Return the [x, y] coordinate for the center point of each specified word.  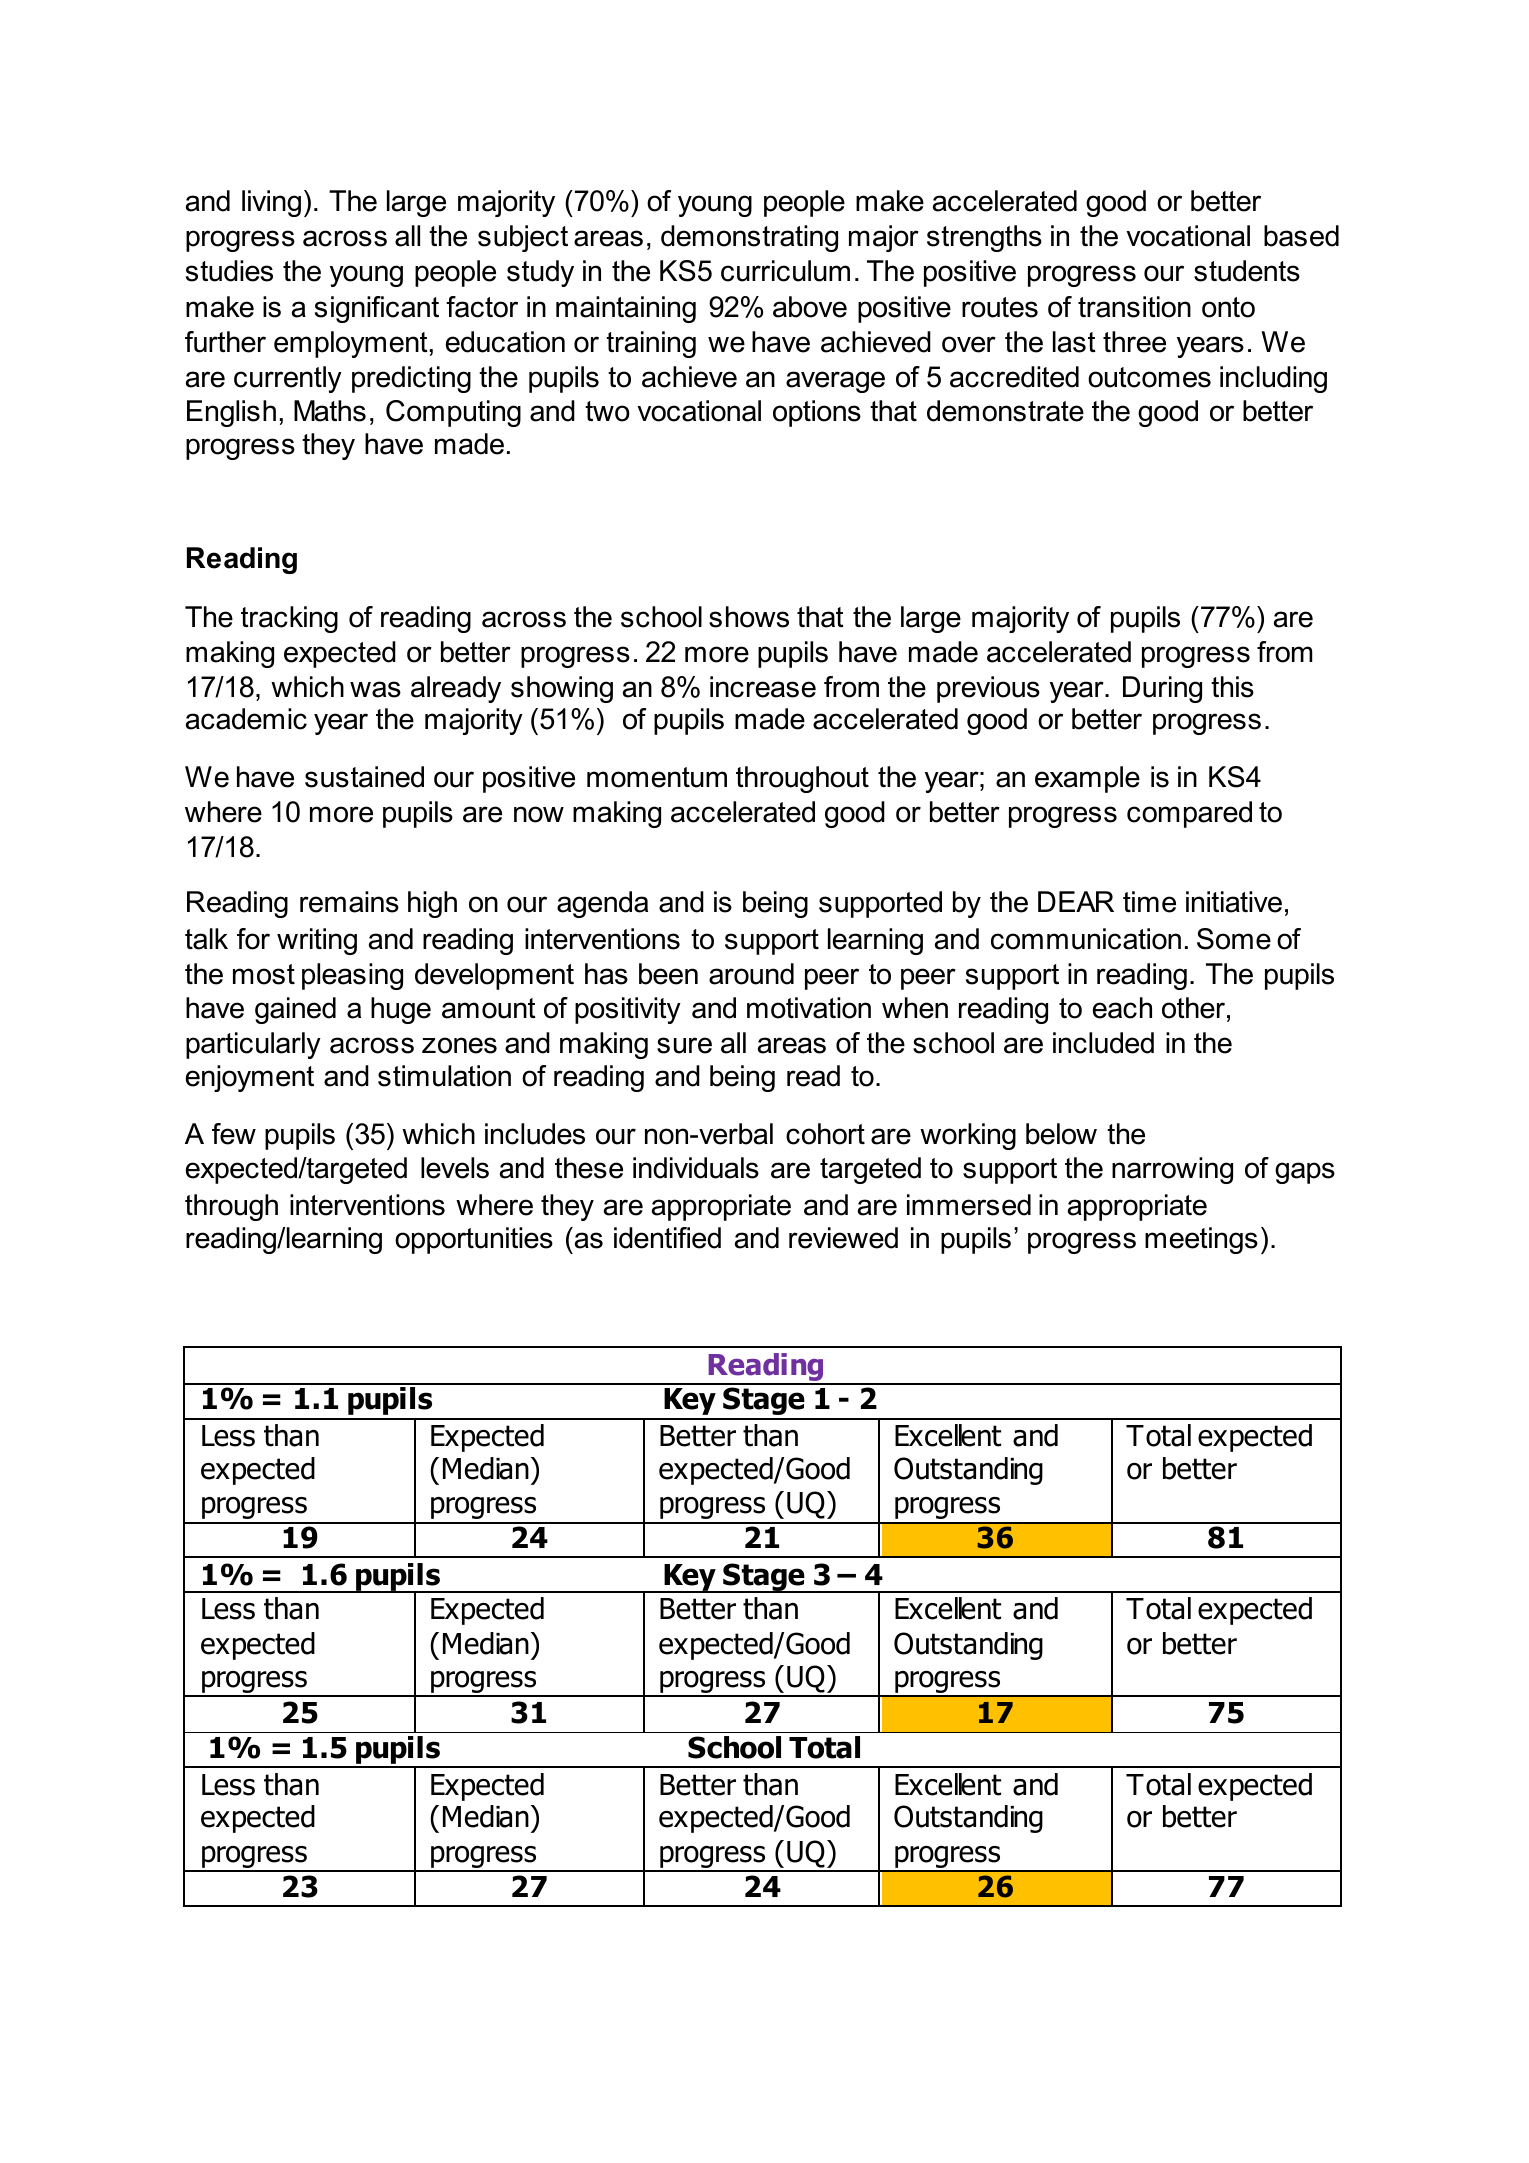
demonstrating [749, 238]
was [375, 689]
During [1162, 689]
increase [763, 687]
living [271, 203]
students [1247, 271]
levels [455, 1168]
